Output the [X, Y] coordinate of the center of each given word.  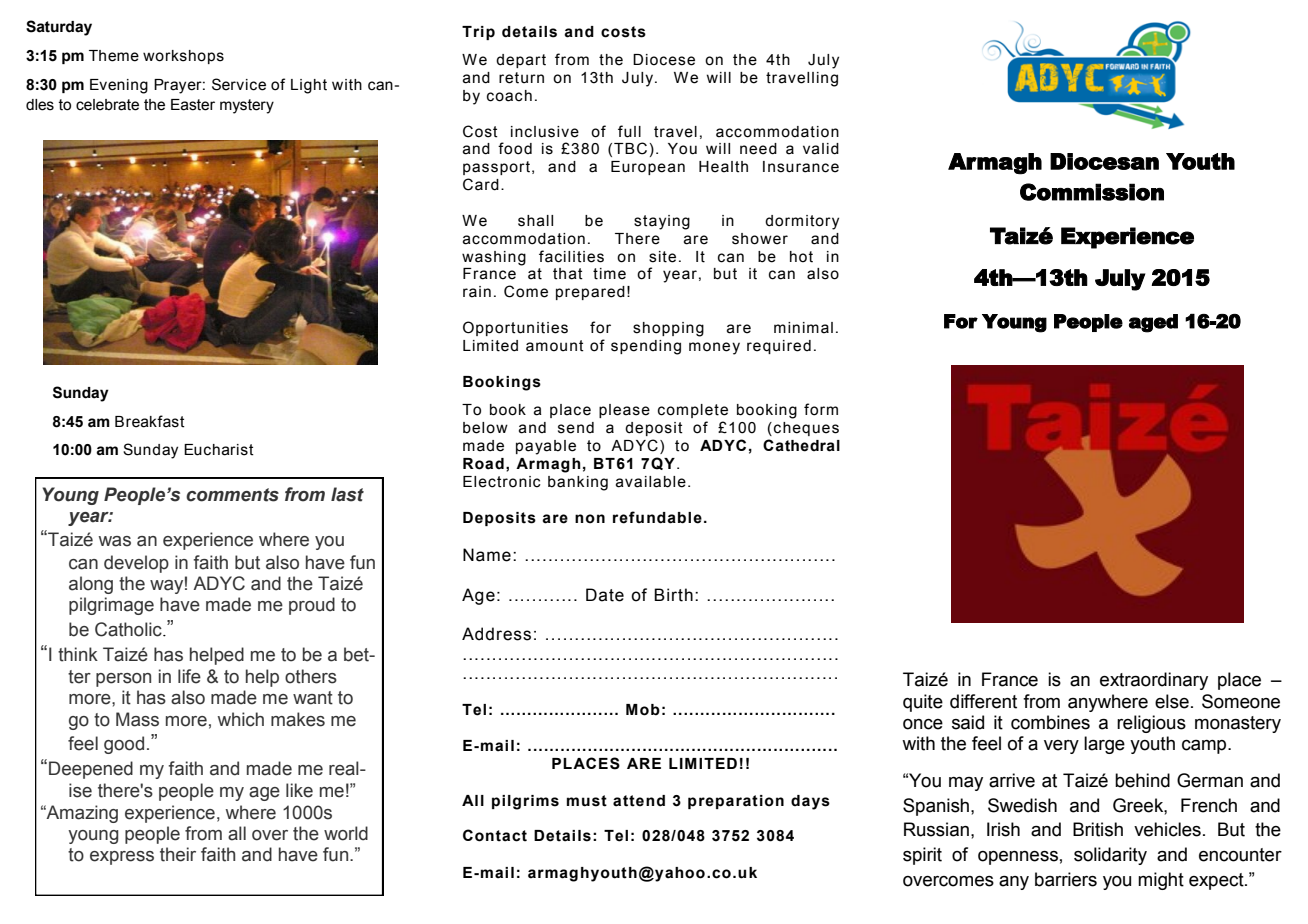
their [178, 854]
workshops [183, 57]
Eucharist [219, 450]
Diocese [664, 60]
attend [639, 801]
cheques [806, 429]
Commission [1092, 192]
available [651, 482]
